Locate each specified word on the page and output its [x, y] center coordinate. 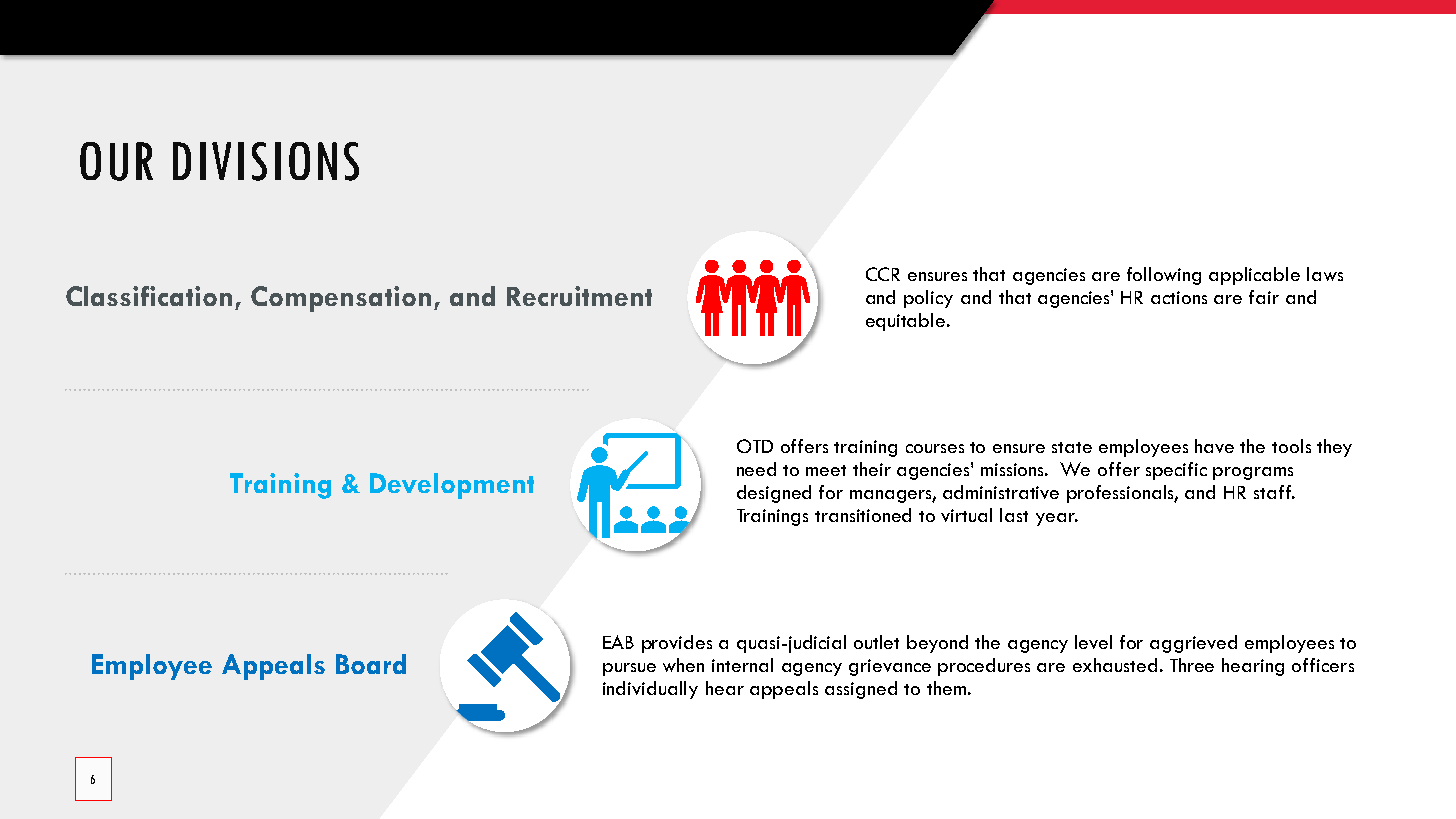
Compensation [341, 299]
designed [774, 494]
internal [742, 665]
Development [452, 486]
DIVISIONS [266, 161]
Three [1192, 665]
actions [1179, 297]
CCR [883, 274]
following [1164, 276]
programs [1253, 473]
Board [371, 664]
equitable [907, 322]
